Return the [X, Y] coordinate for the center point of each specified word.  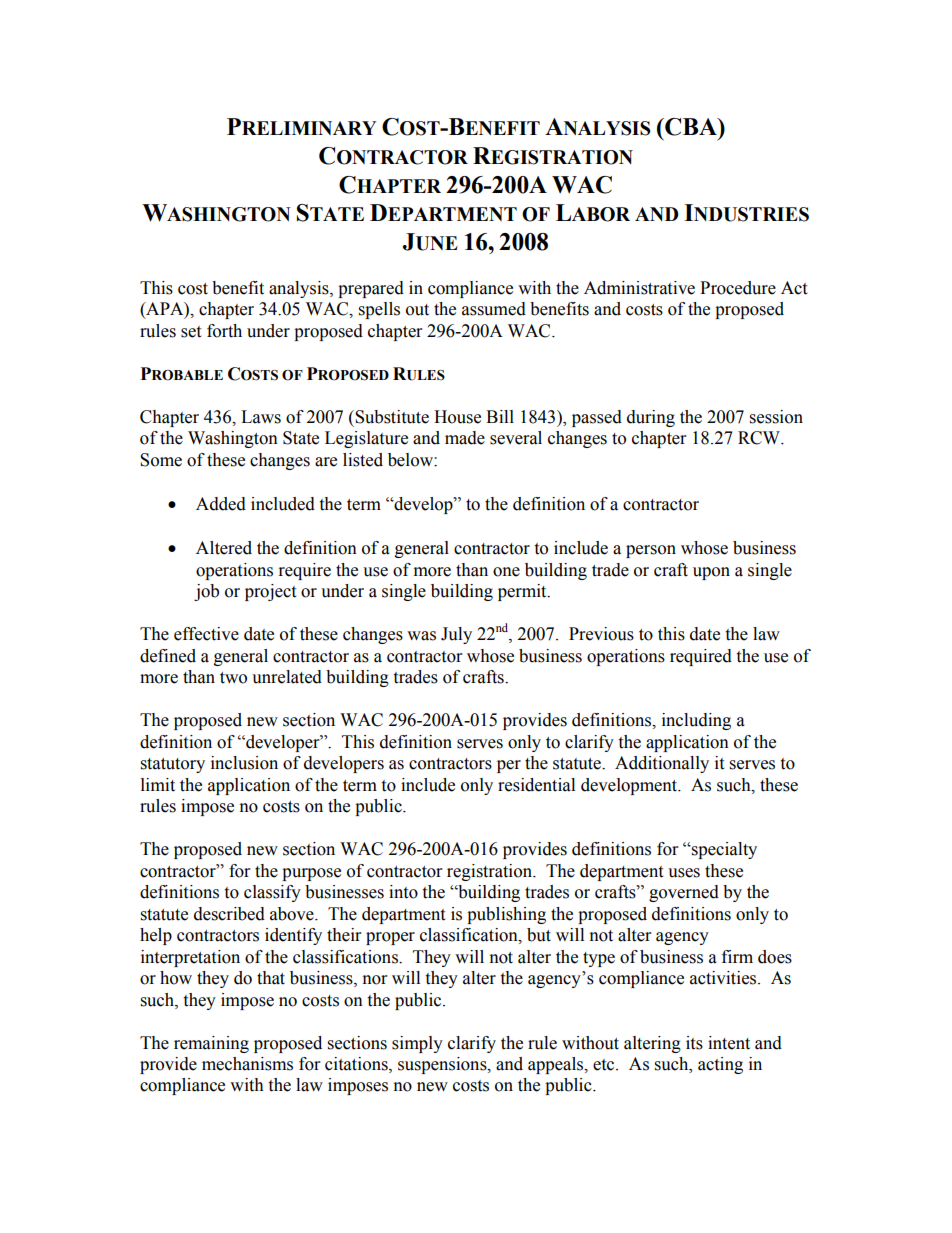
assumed [494, 309]
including [696, 721]
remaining [211, 1044]
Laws [261, 417]
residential [536, 785]
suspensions [443, 1065]
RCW [760, 438]
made [465, 438]
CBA [691, 127]
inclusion [244, 763]
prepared [371, 289]
